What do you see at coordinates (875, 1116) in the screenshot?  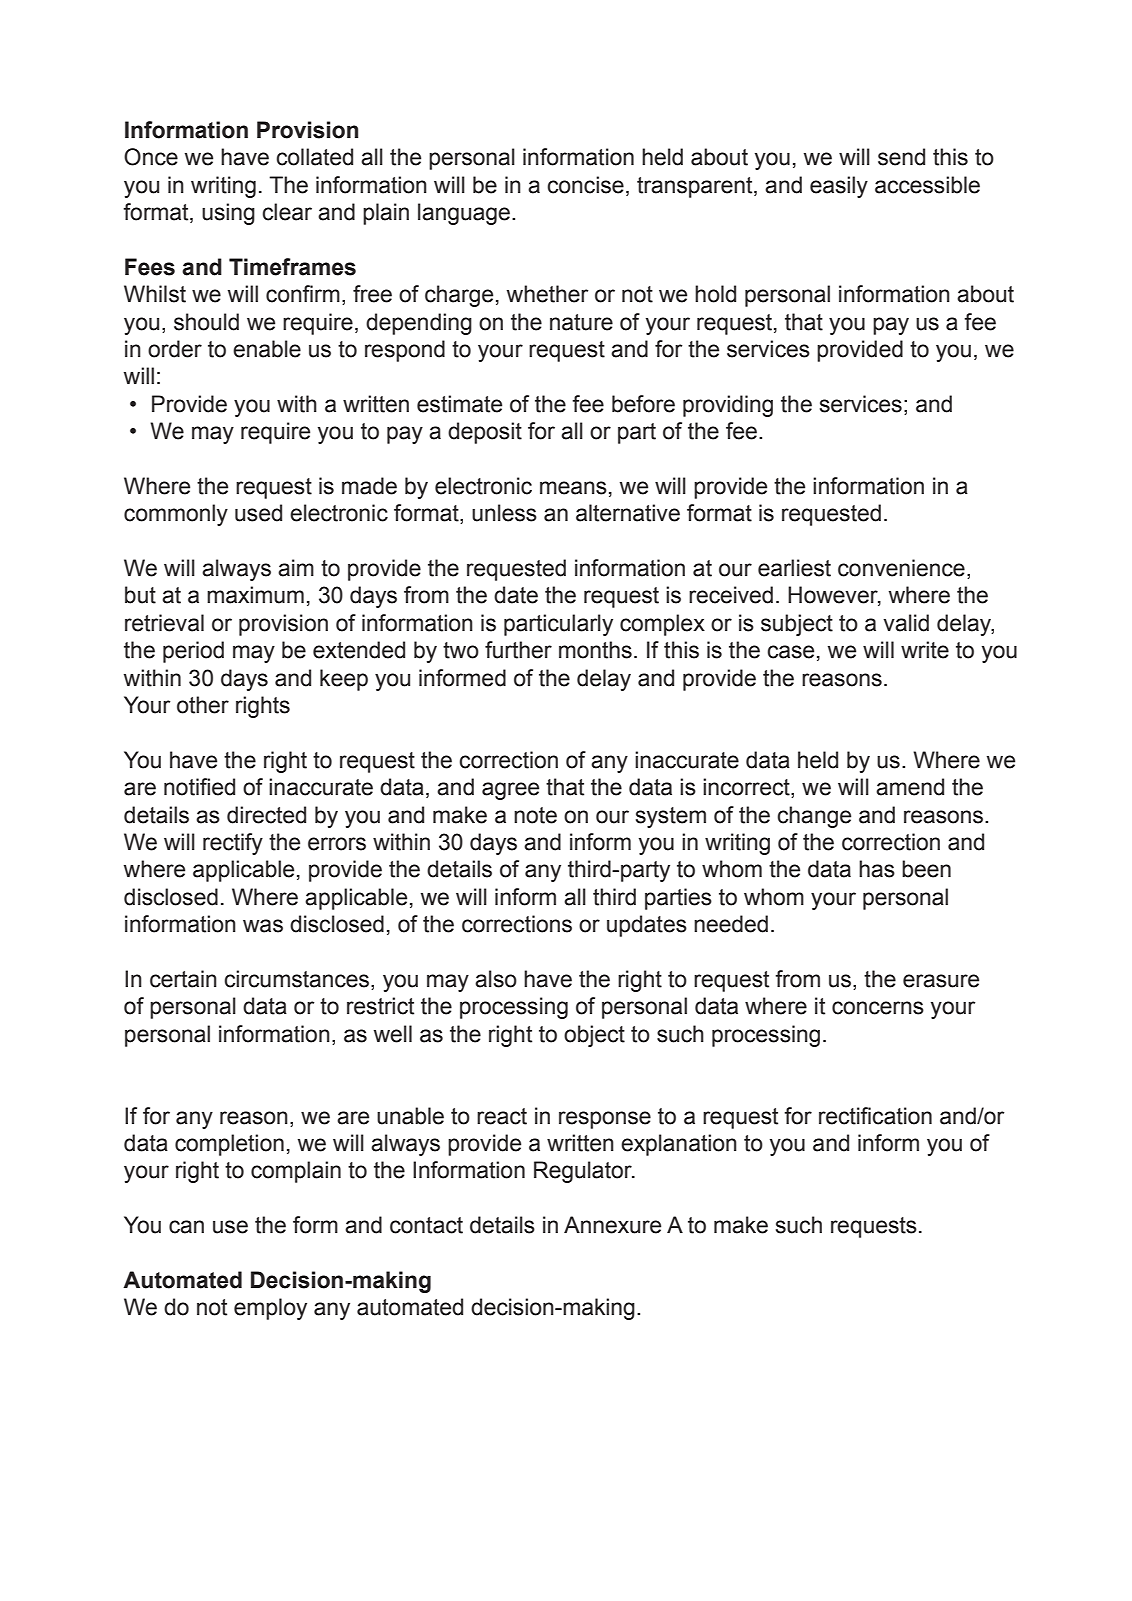 I see `rectification` at bounding box center [875, 1116].
